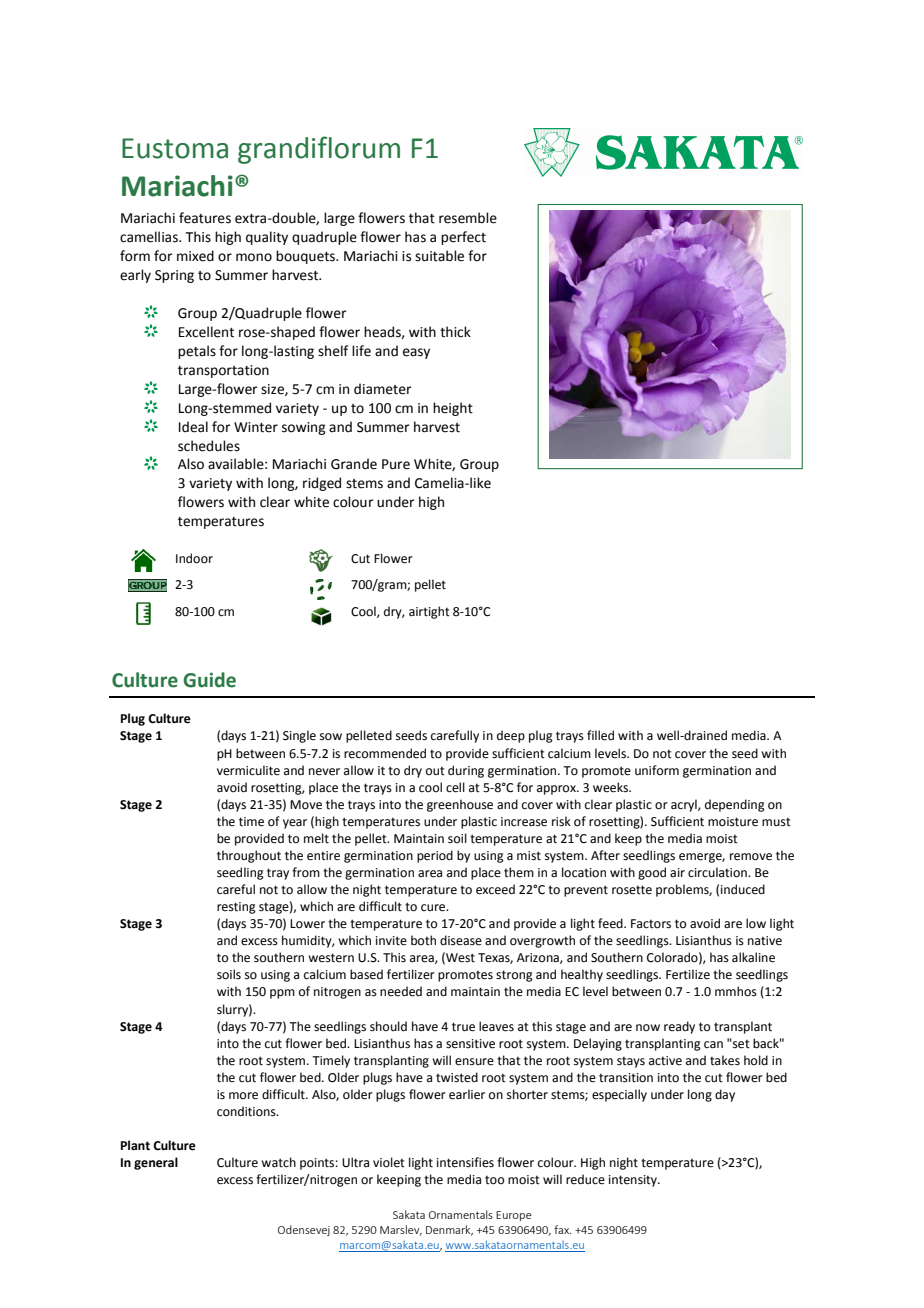 Image resolution: width=924 pixels, height=1308 pixels. Describe the element at coordinates (600, 735) in the page. I see `filled` at that location.
